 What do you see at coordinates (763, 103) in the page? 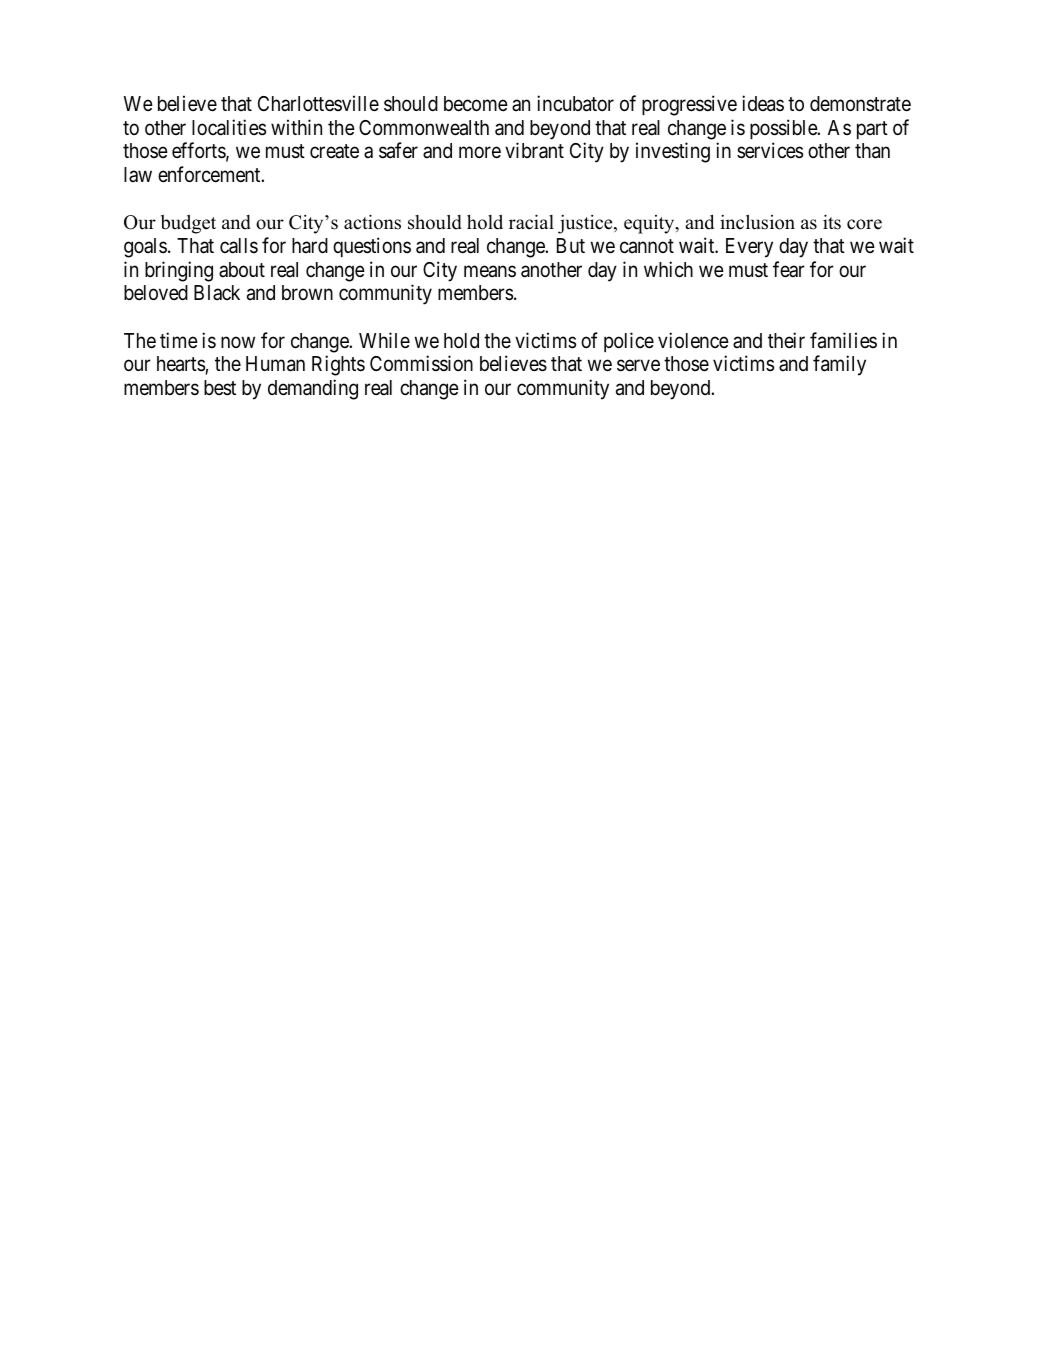
I see `ideas` at bounding box center [763, 103].
